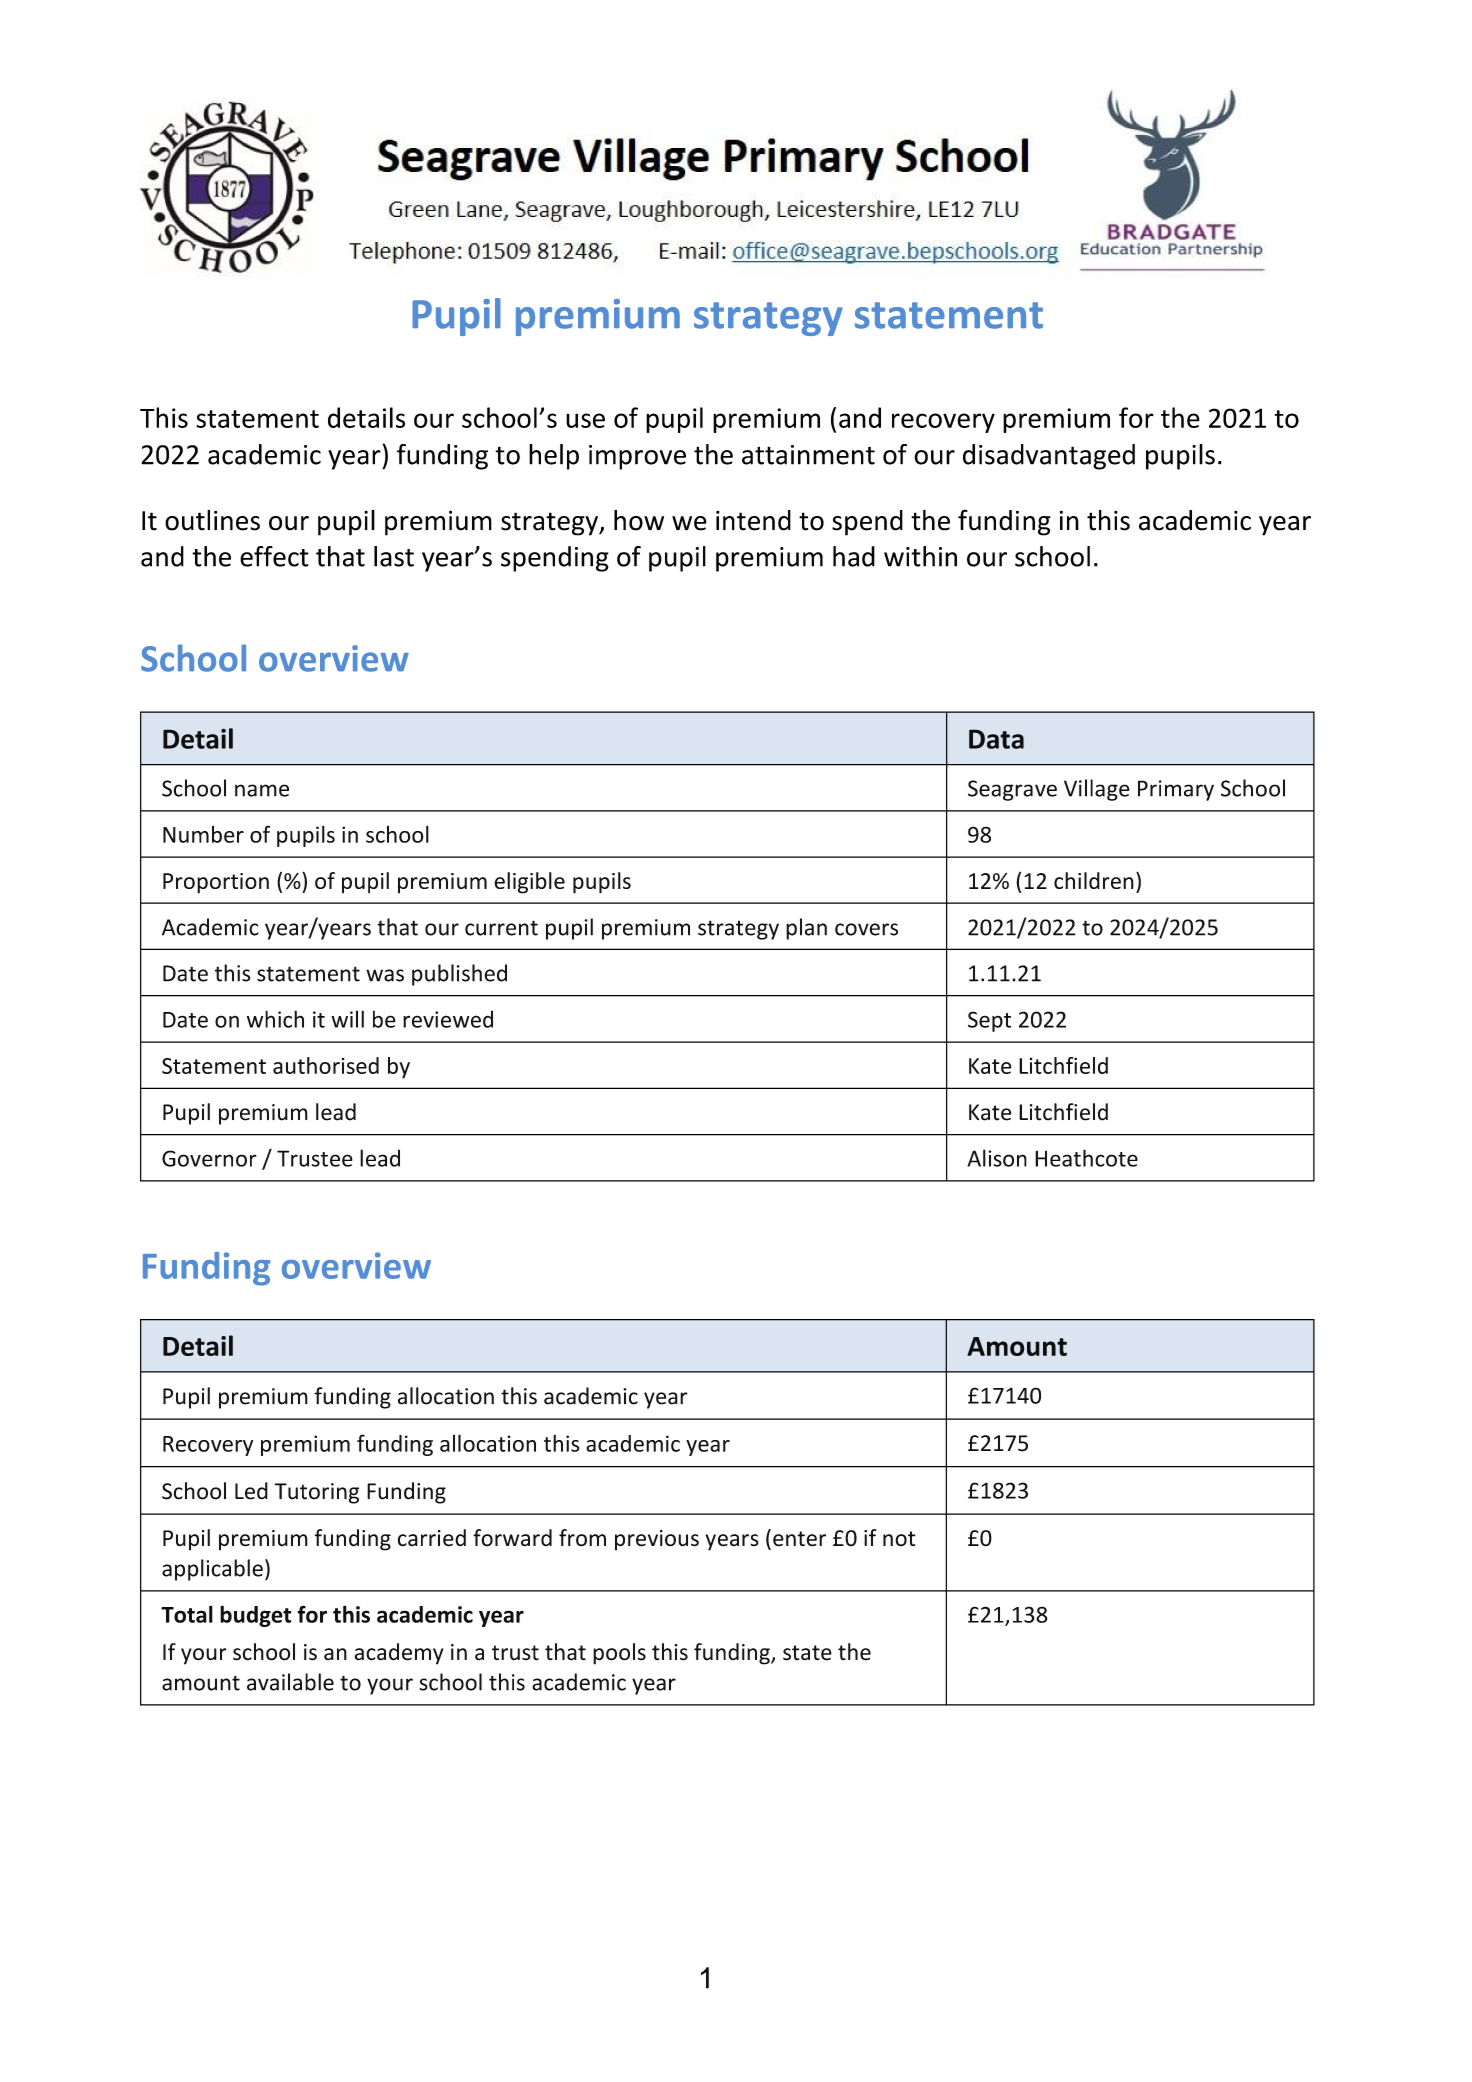 The height and width of the image is (2082, 1472). I want to click on Sept, so click(989, 1021).
